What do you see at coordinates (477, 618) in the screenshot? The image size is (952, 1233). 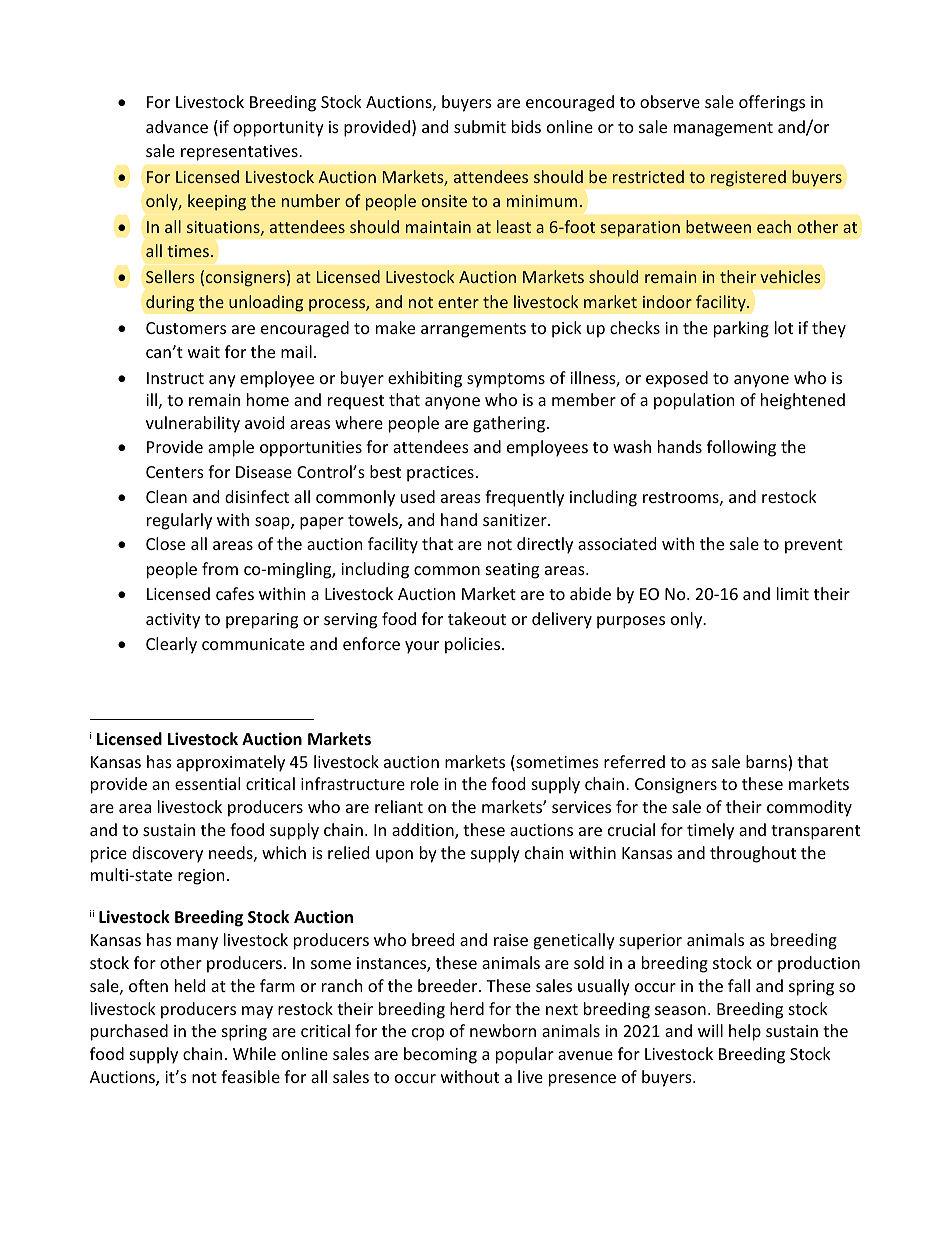 I see `takeout` at bounding box center [477, 618].
